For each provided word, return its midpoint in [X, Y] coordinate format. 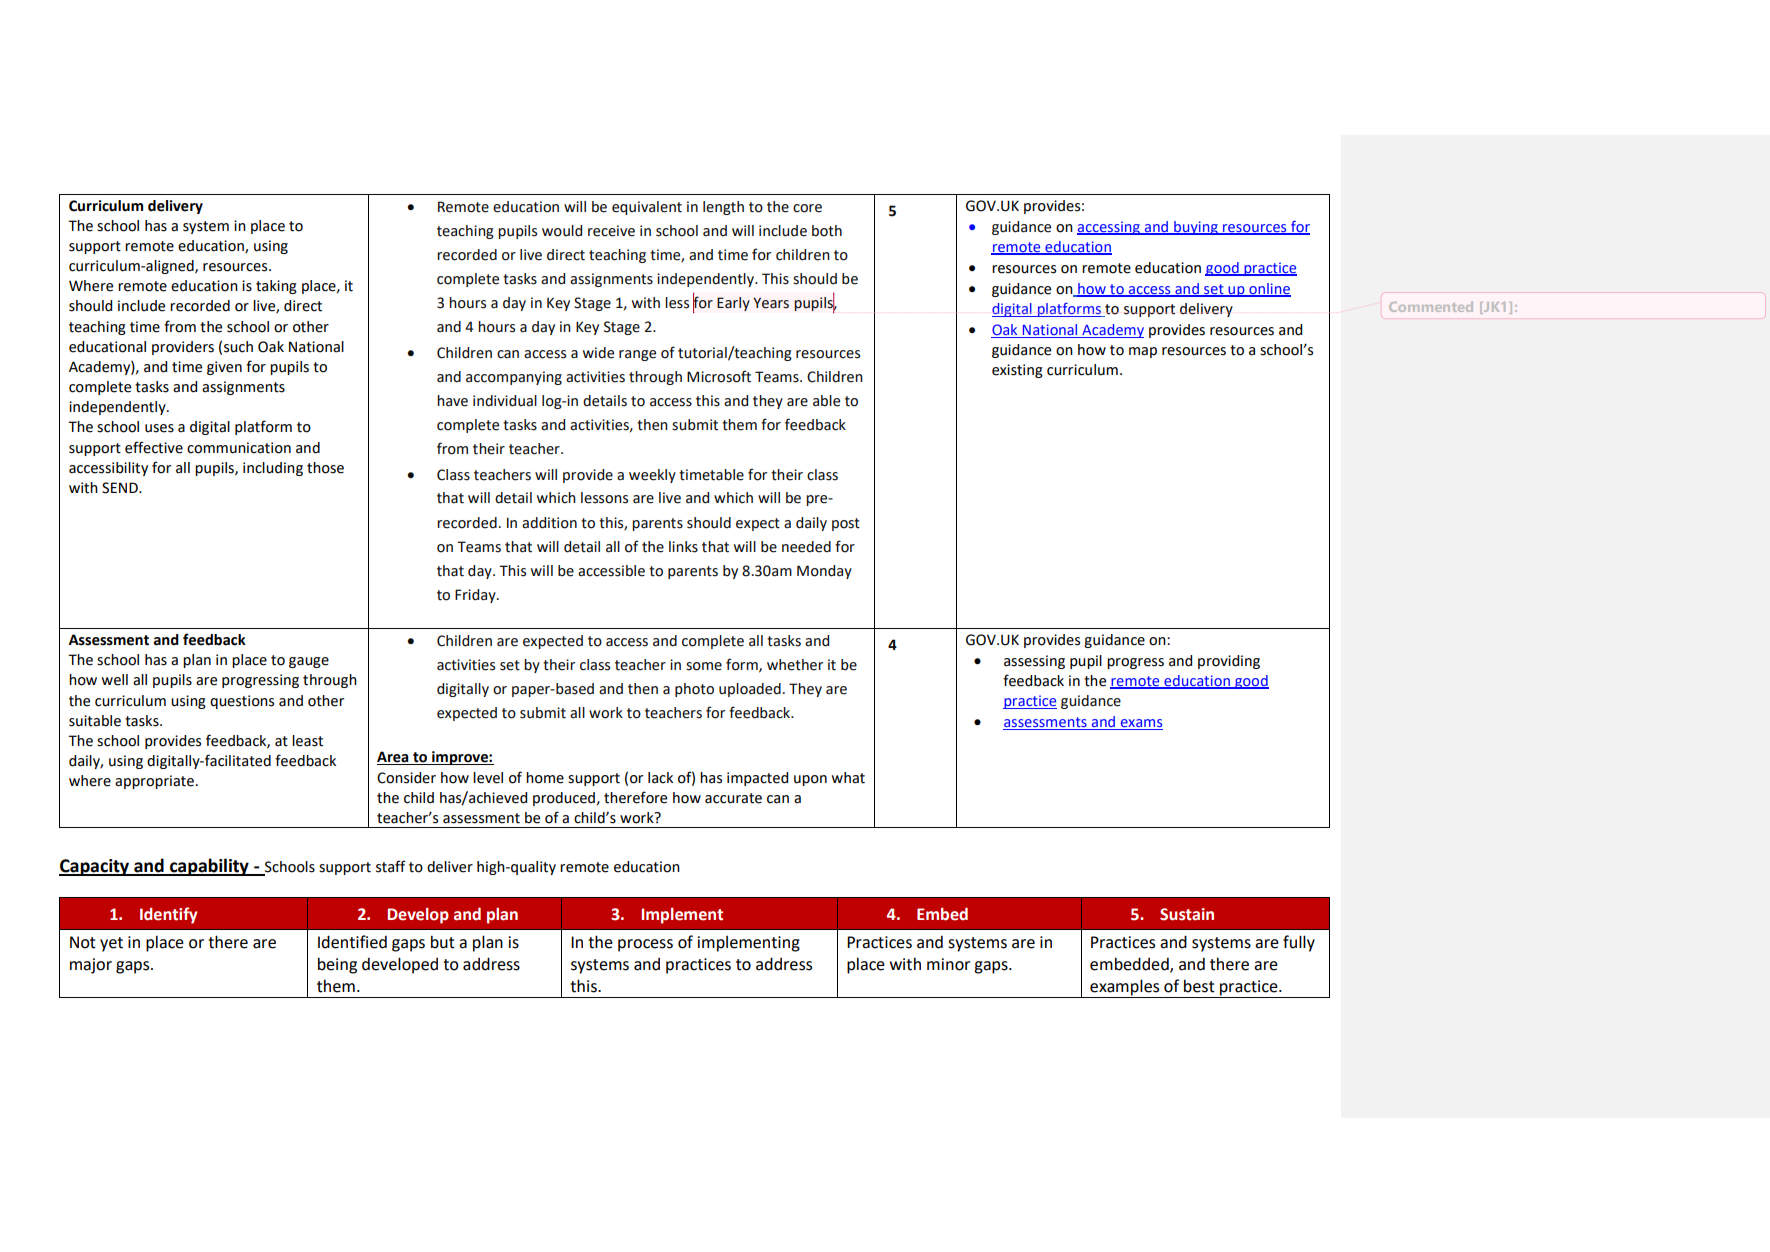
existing [1017, 371]
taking [276, 287]
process [645, 945]
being [337, 965]
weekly [652, 476]
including [273, 469]
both [827, 231]
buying [1196, 228]
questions [242, 702]
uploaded [750, 690]
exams [1140, 724]
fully [1299, 943]
